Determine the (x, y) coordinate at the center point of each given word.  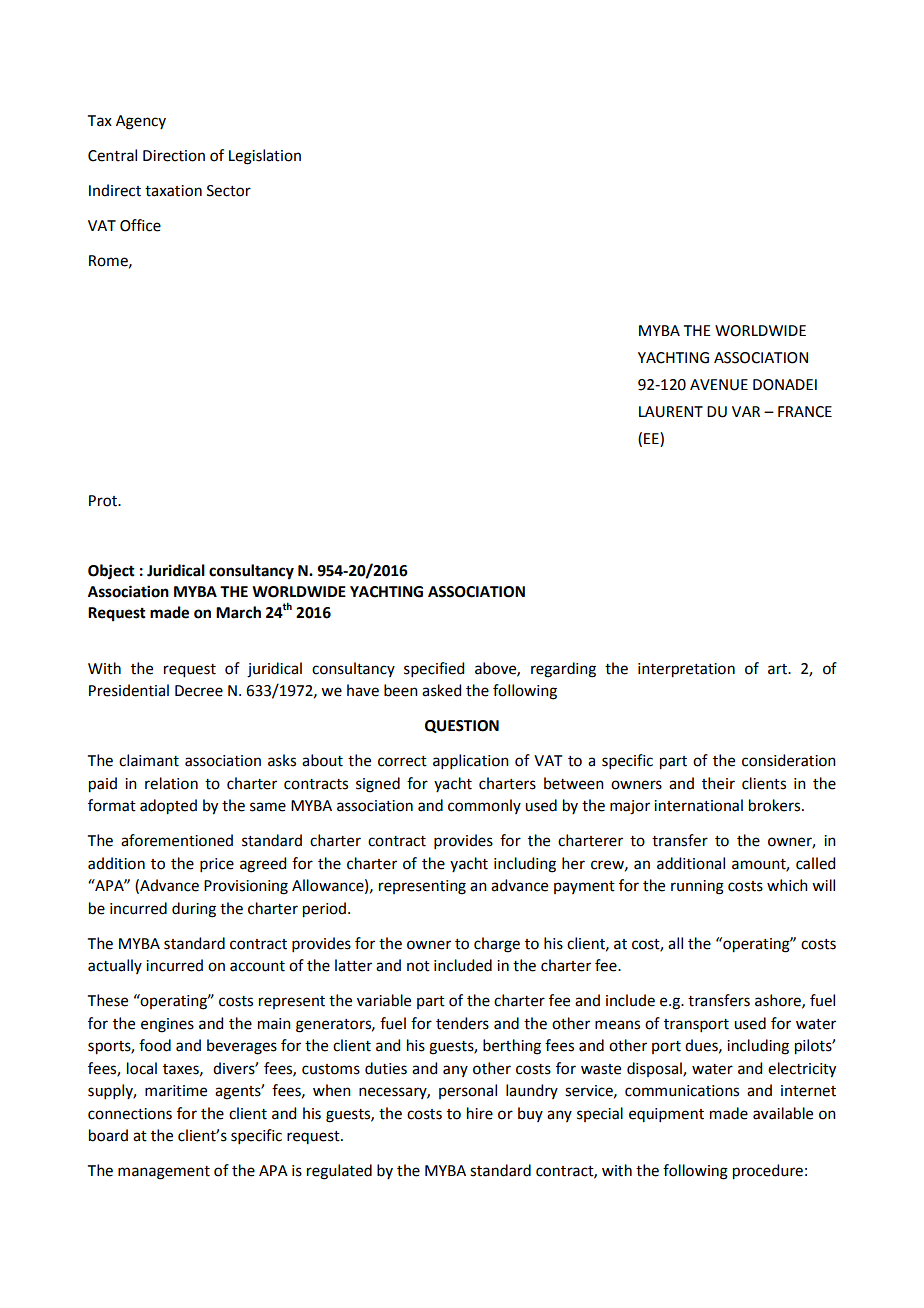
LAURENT (671, 412)
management (164, 1173)
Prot (104, 501)
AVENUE (719, 385)
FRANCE (805, 412)
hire (480, 1113)
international (698, 805)
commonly (484, 806)
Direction (174, 156)
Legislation (265, 157)
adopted (168, 807)
